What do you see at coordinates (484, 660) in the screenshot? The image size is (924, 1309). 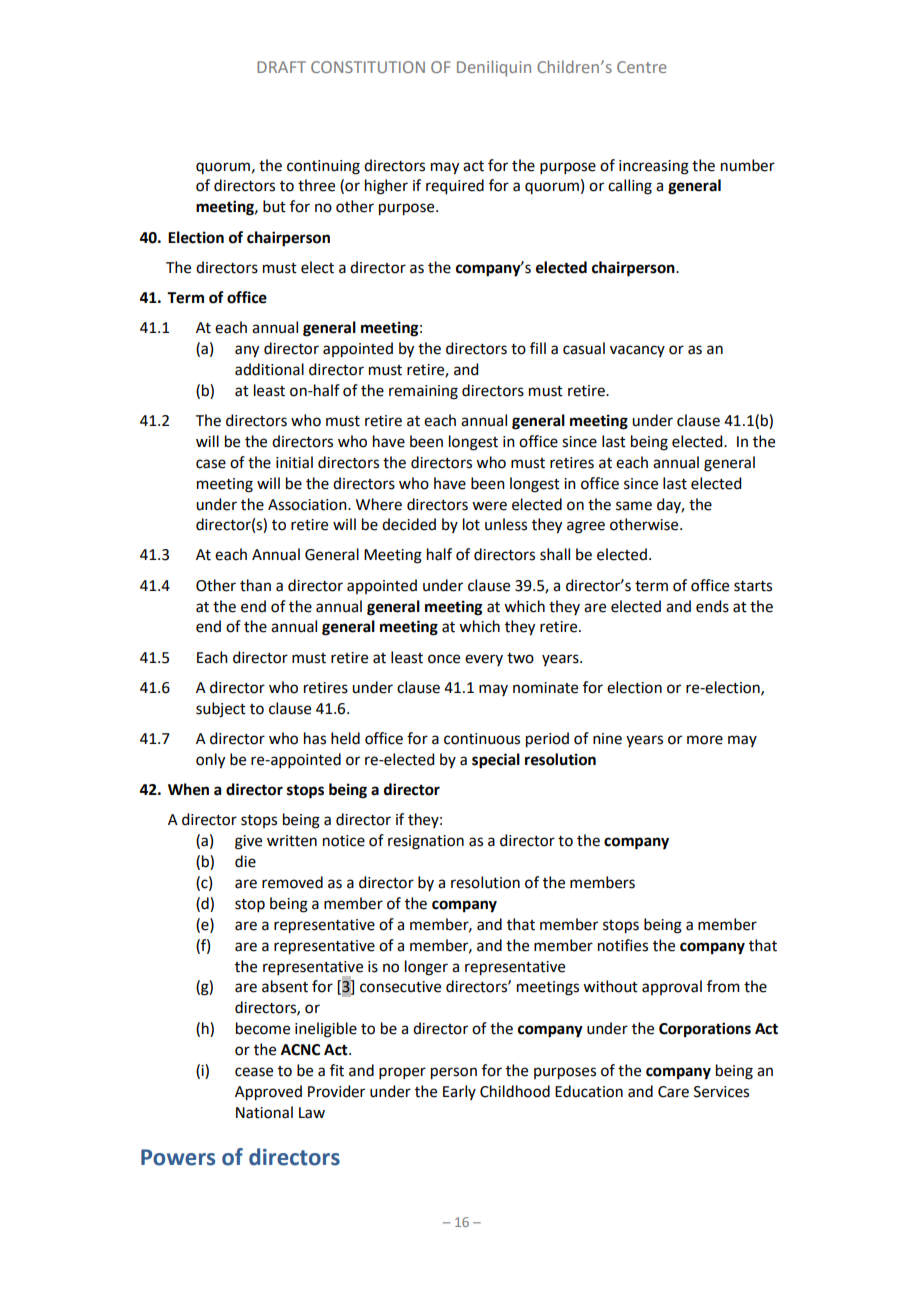 I see `every` at bounding box center [484, 660].
